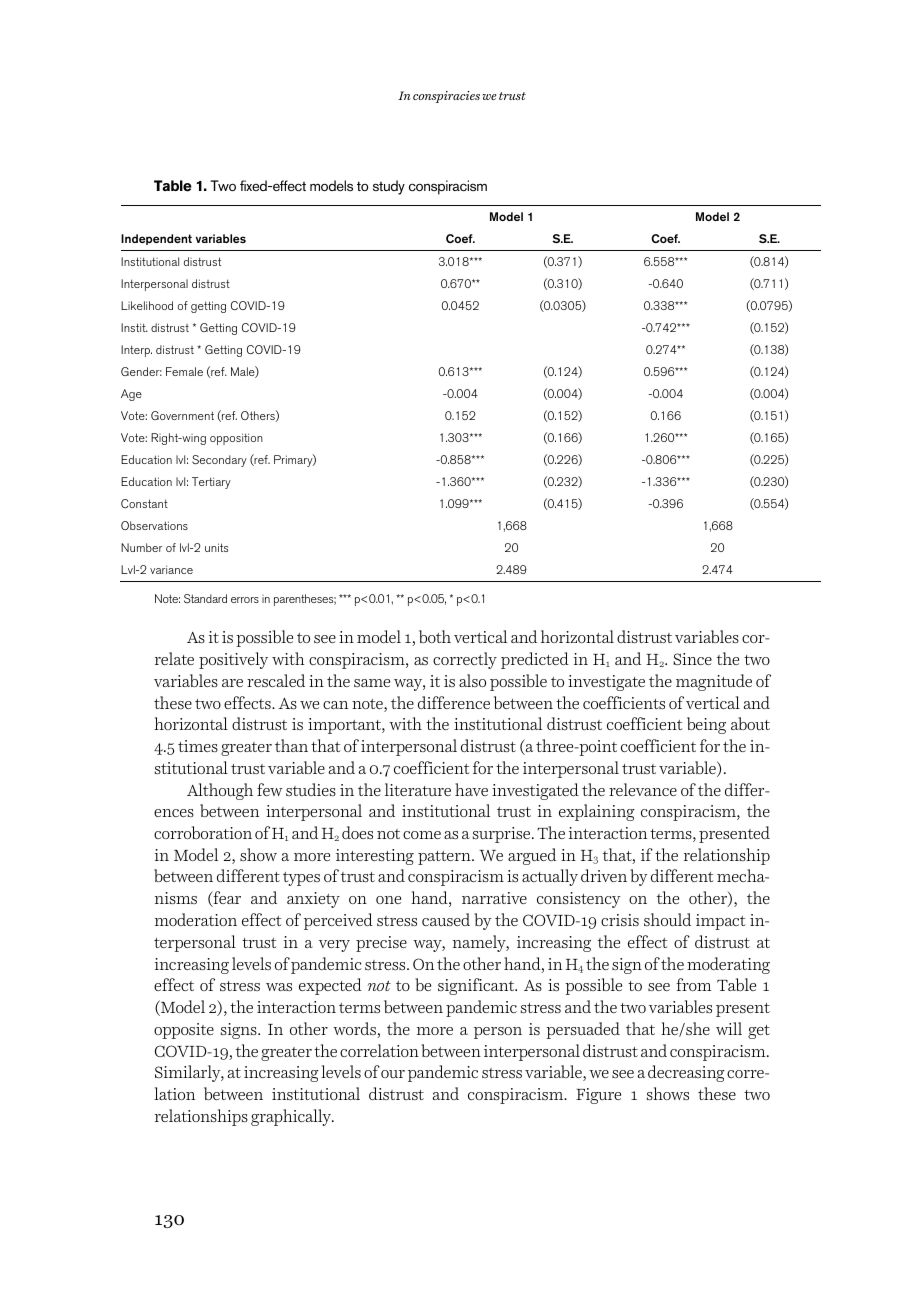 The height and width of the screenshot is (1308, 924). Describe the element at coordinates (156, 239) in the screenshot. I see `Independent` at that location.
